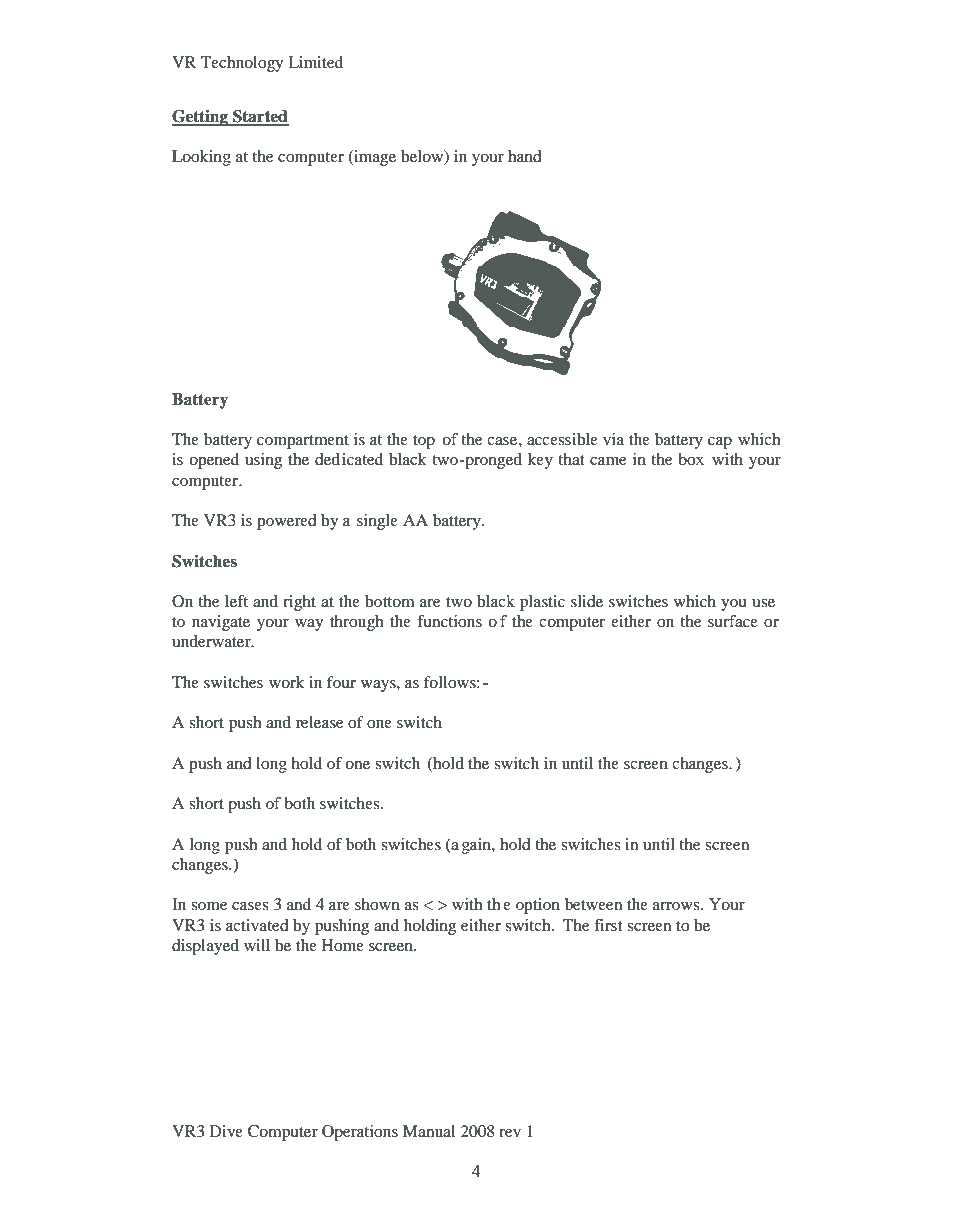  What do you see at coordinates (260, 117) in the page?
I see `Started` at bounding box center [260, 117].
